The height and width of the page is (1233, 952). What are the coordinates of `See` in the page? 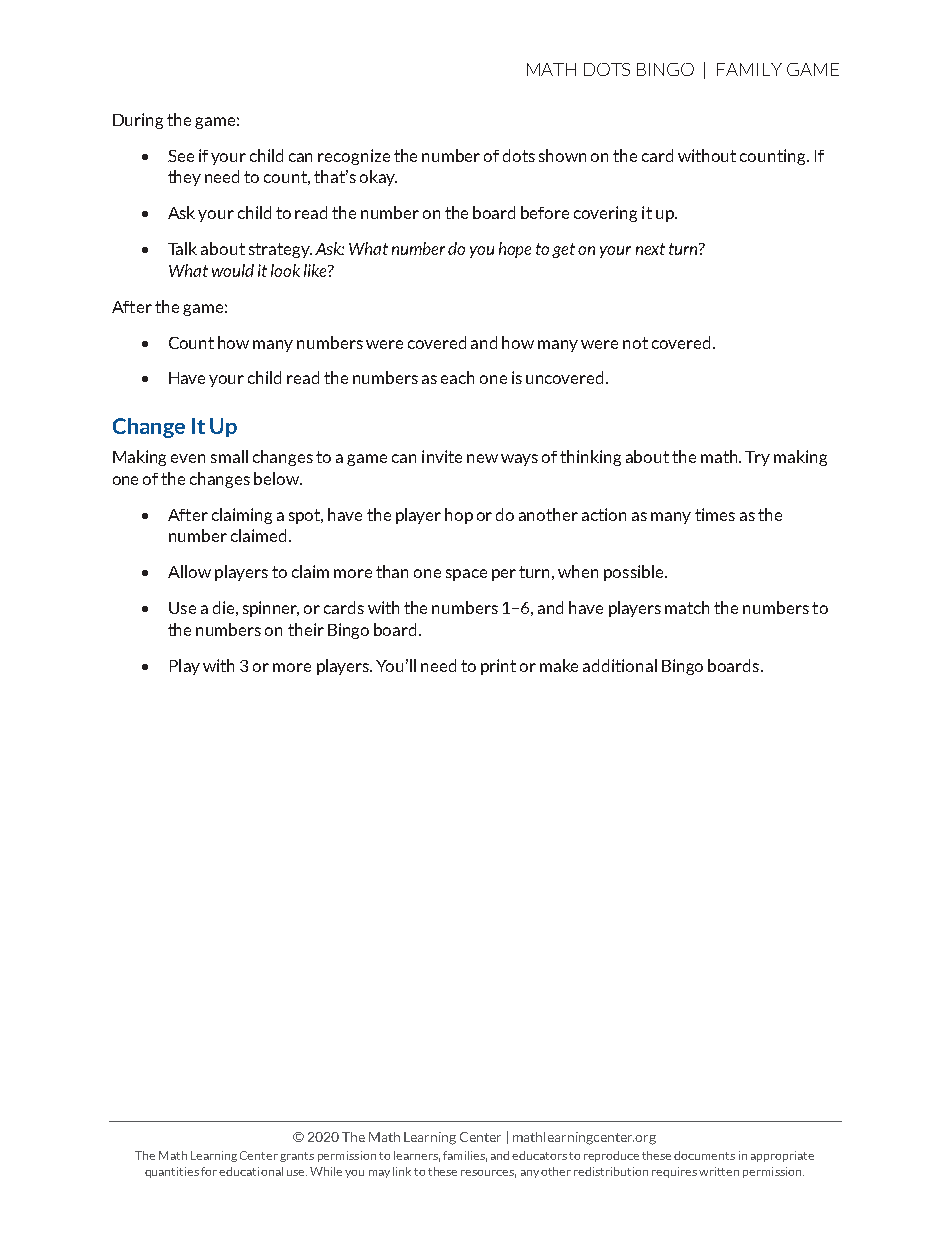 It's located at (181, 156).
